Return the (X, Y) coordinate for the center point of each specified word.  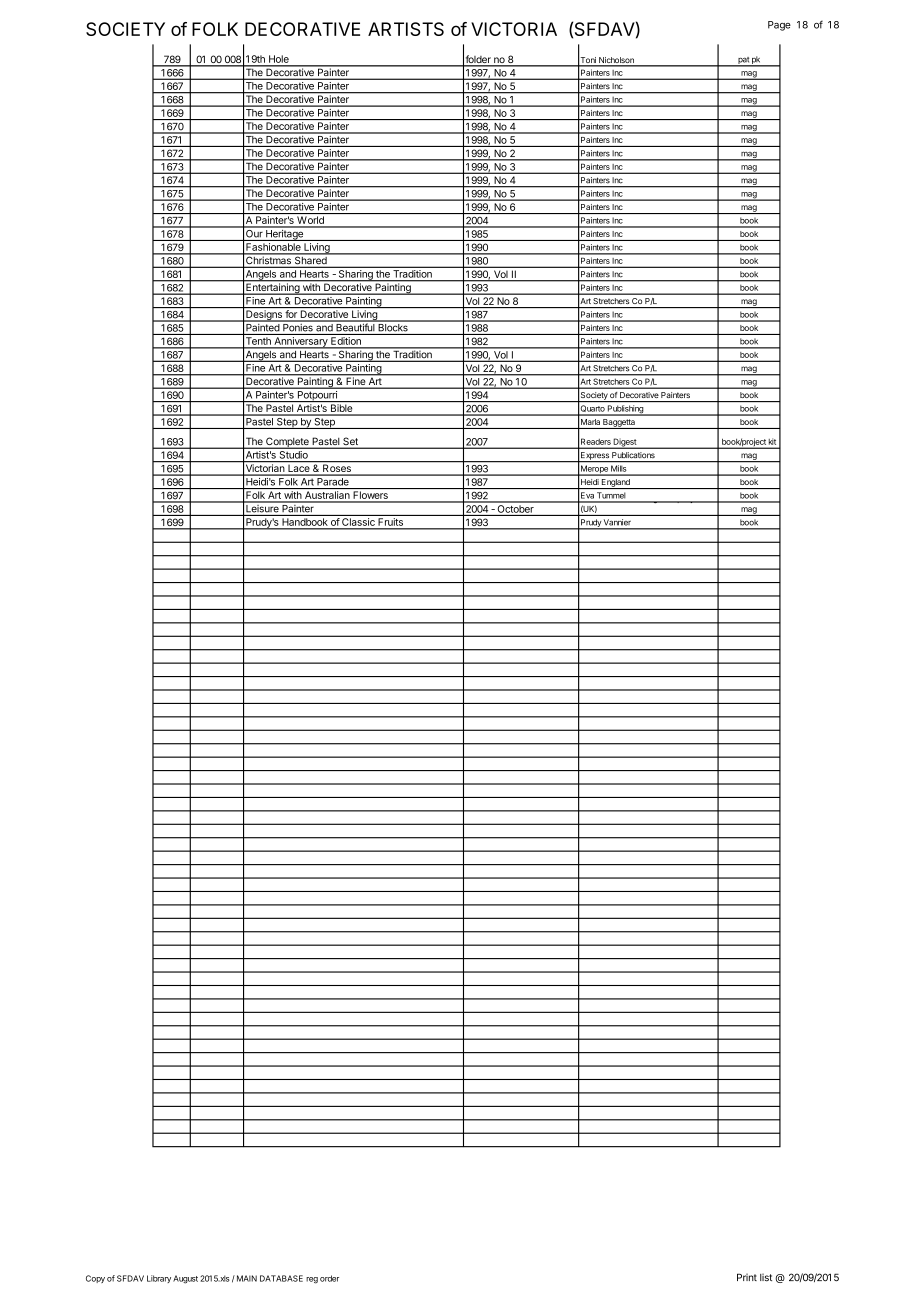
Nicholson (616, 61)
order (329, 1278)
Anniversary (301, 343)
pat (743, 61)
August (185, 1279)
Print (747, 1277)
